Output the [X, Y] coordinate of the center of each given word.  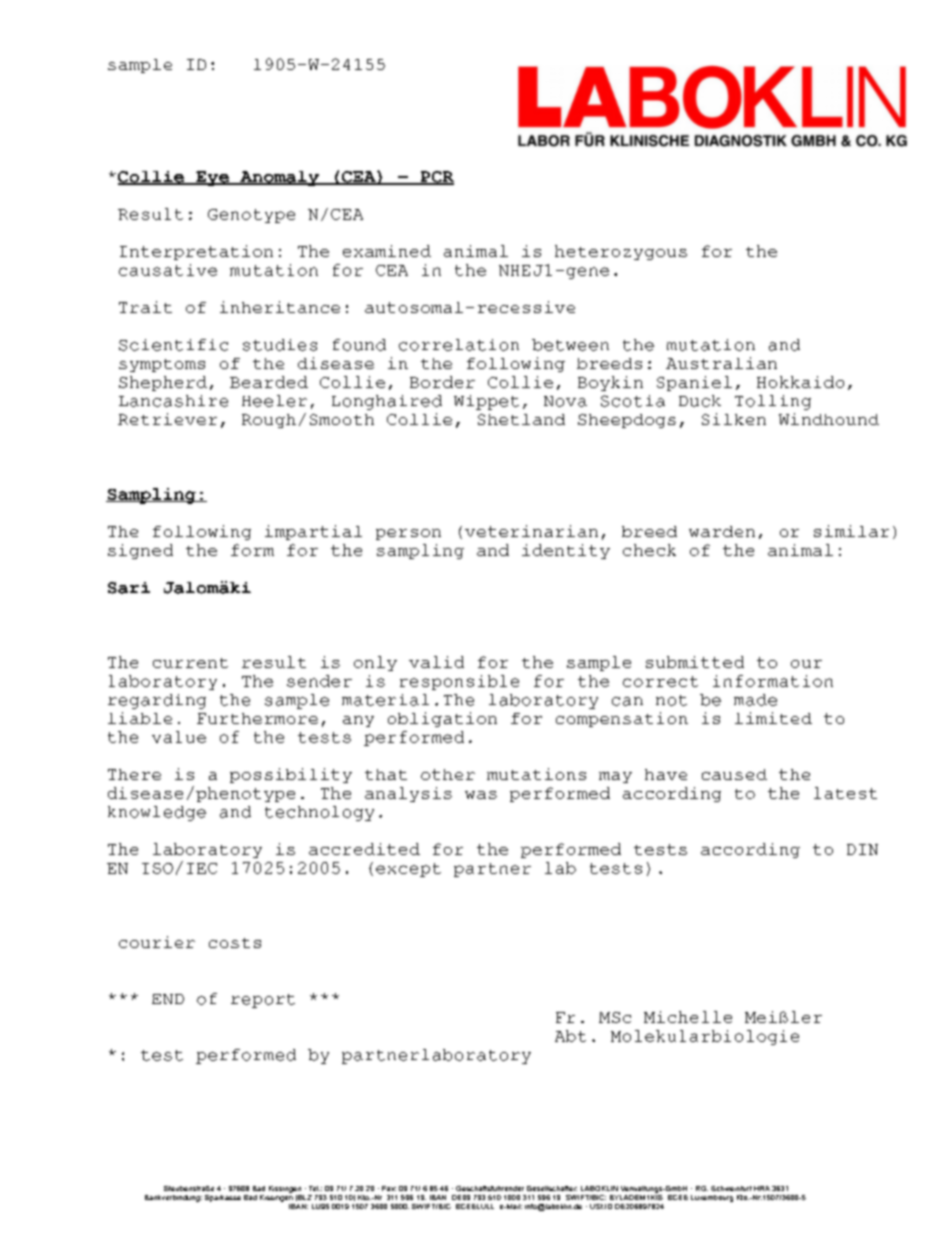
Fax [389, 1188]
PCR [436, 178]
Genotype [251, 216]
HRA [762, 1188]
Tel [314, 1188]
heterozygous [621, 252]
